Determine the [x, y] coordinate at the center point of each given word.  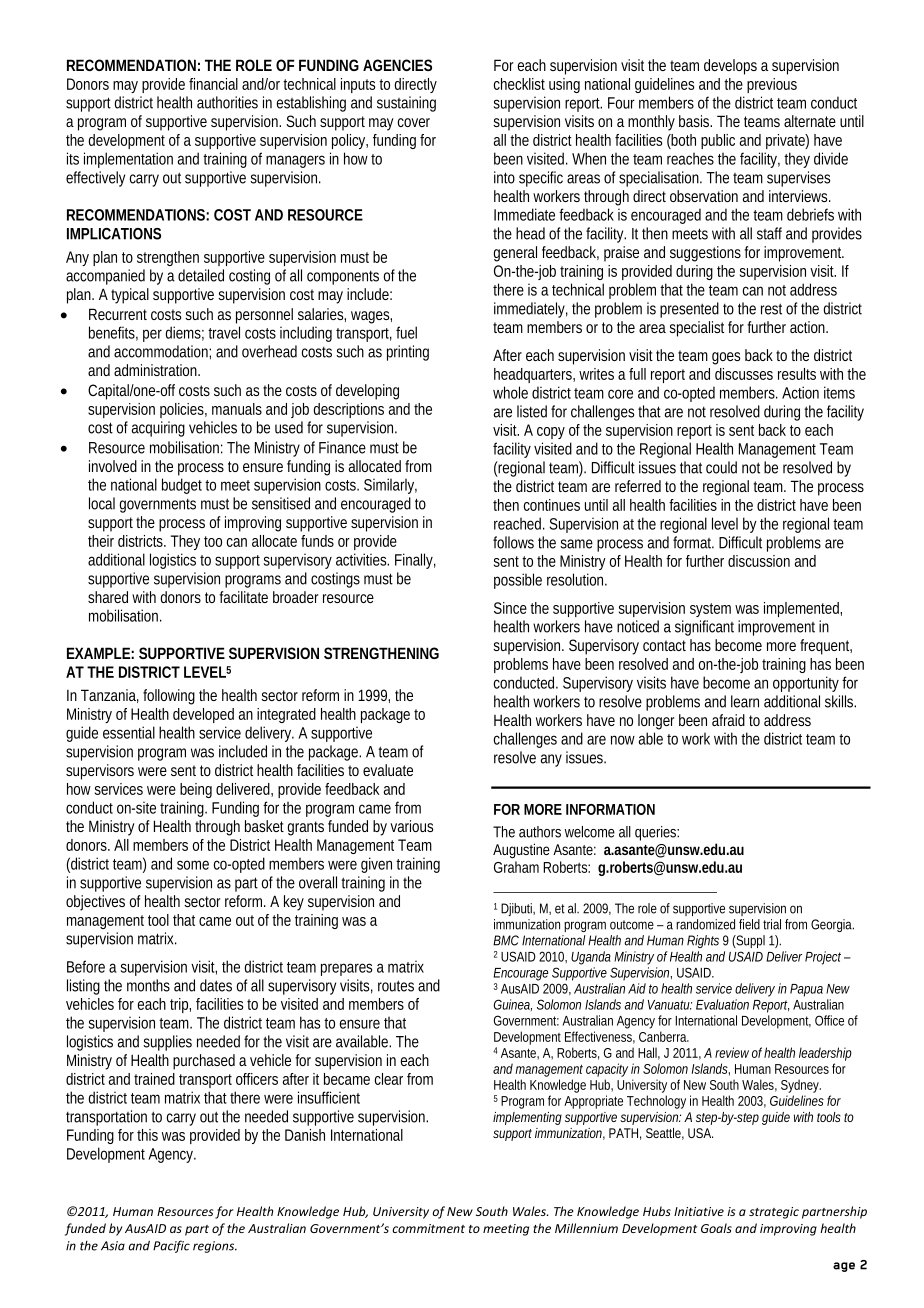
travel [224, 332]
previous [772, 85]
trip [180, 1005]
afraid [728, 720]
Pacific [171, 1246]
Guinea [513, 1005]
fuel [406, 332]
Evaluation [722, 1004]
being [196, 790]
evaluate [388, 770]
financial [213, 84]
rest [771, 309]
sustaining [406, 104]
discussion [759, 561]
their [101, 541]
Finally [415, 561]
